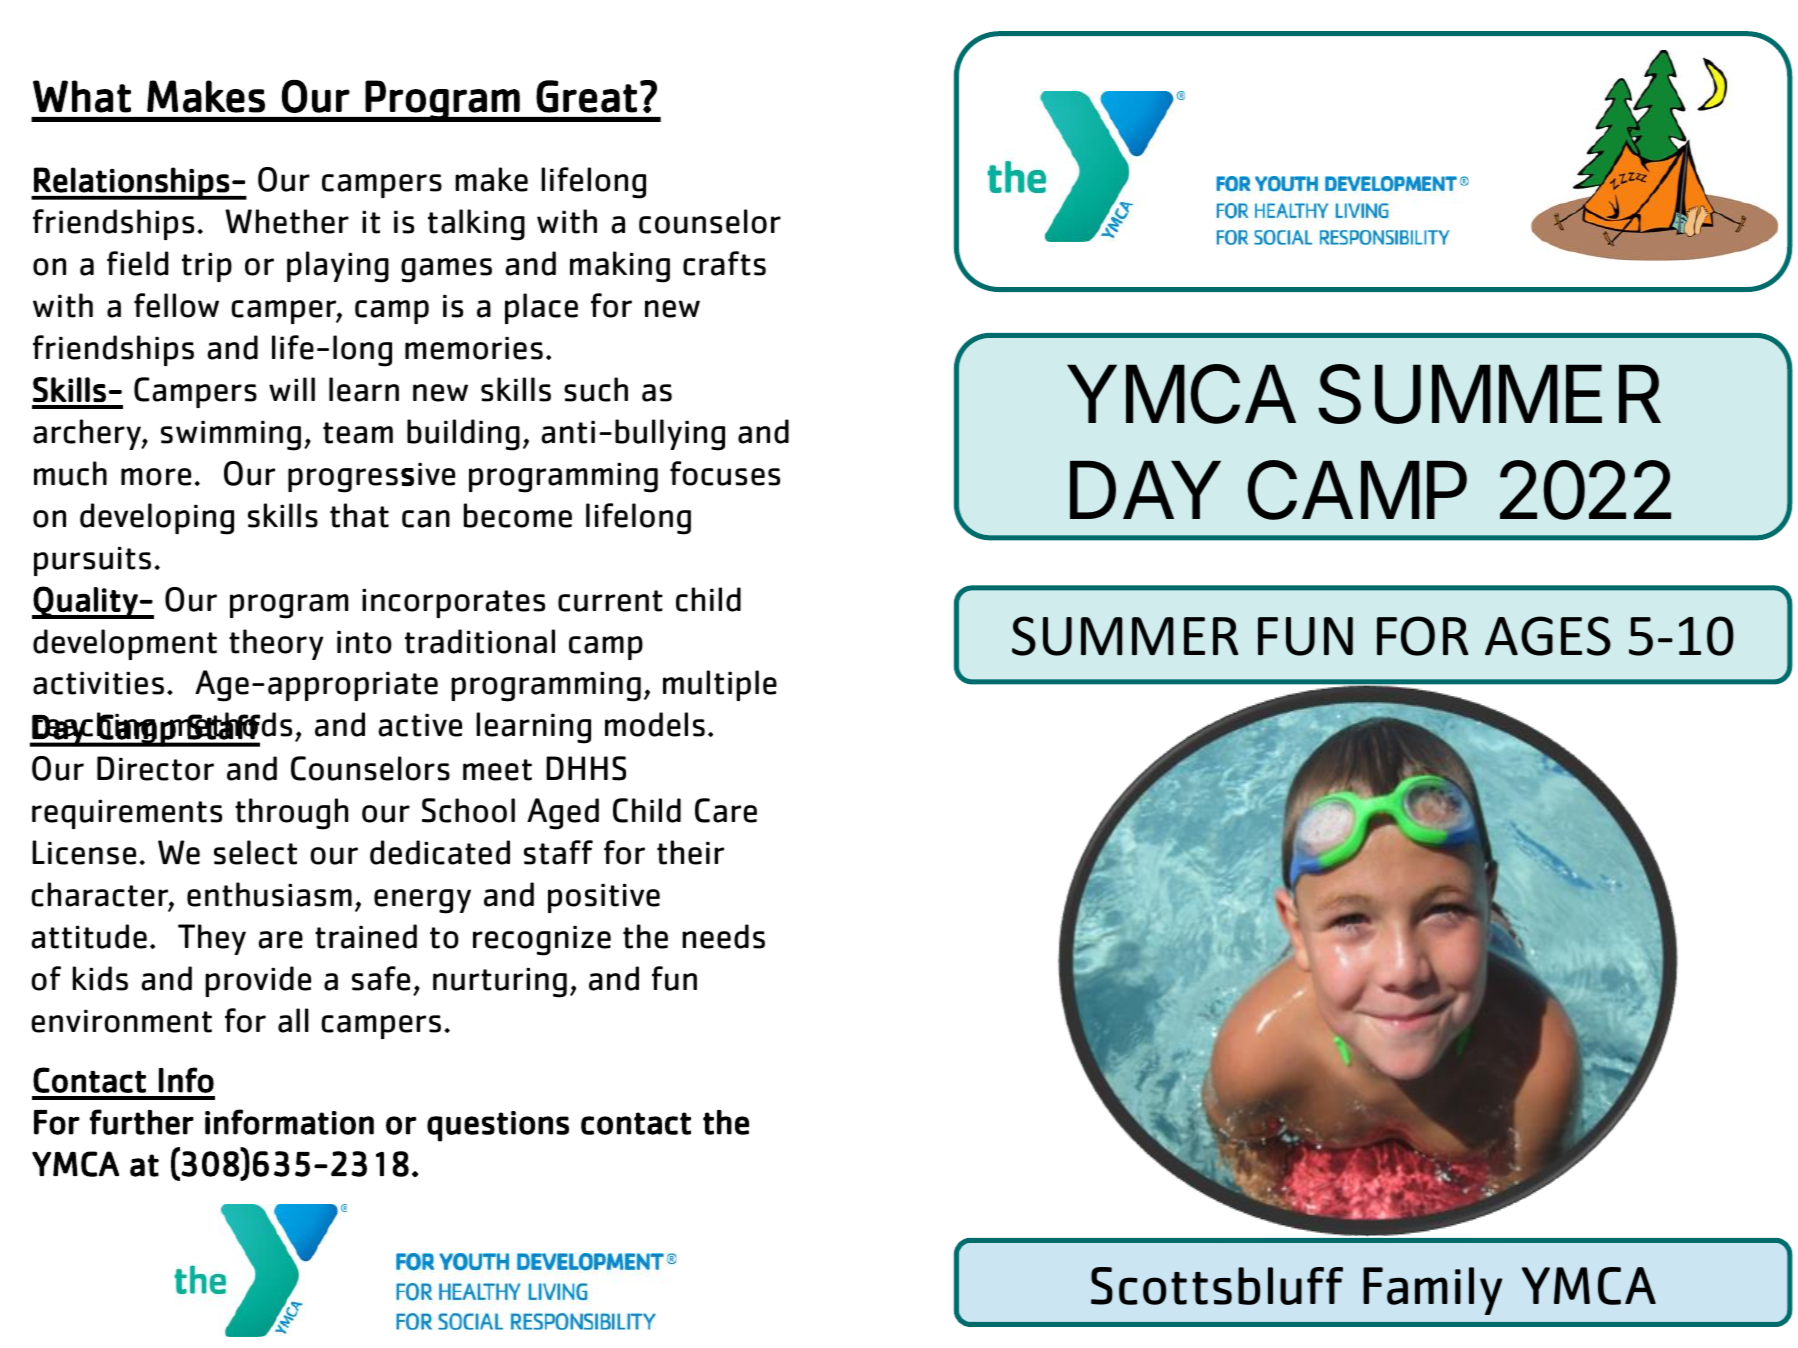 The height and width of the screenshot is (1348, 1798). I want to click on needs, so click(723, 936).
